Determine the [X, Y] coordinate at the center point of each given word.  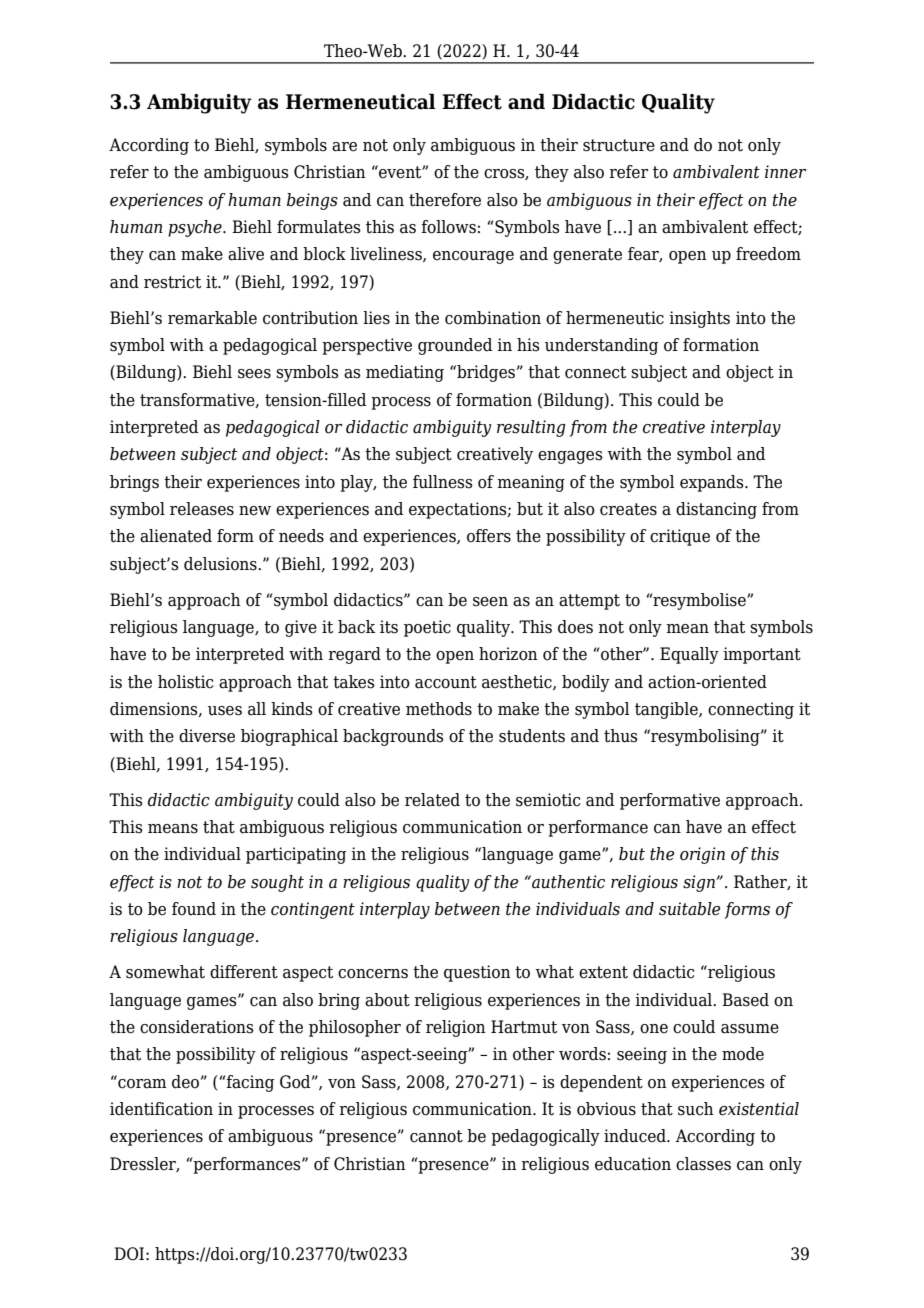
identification [161, 1109]
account [446, 682]
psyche [196, 228]
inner [785, 172]
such [696, 1109]
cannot [436, 1136]
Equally [689, 655]
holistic [185, 682]
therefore [445, 200]
